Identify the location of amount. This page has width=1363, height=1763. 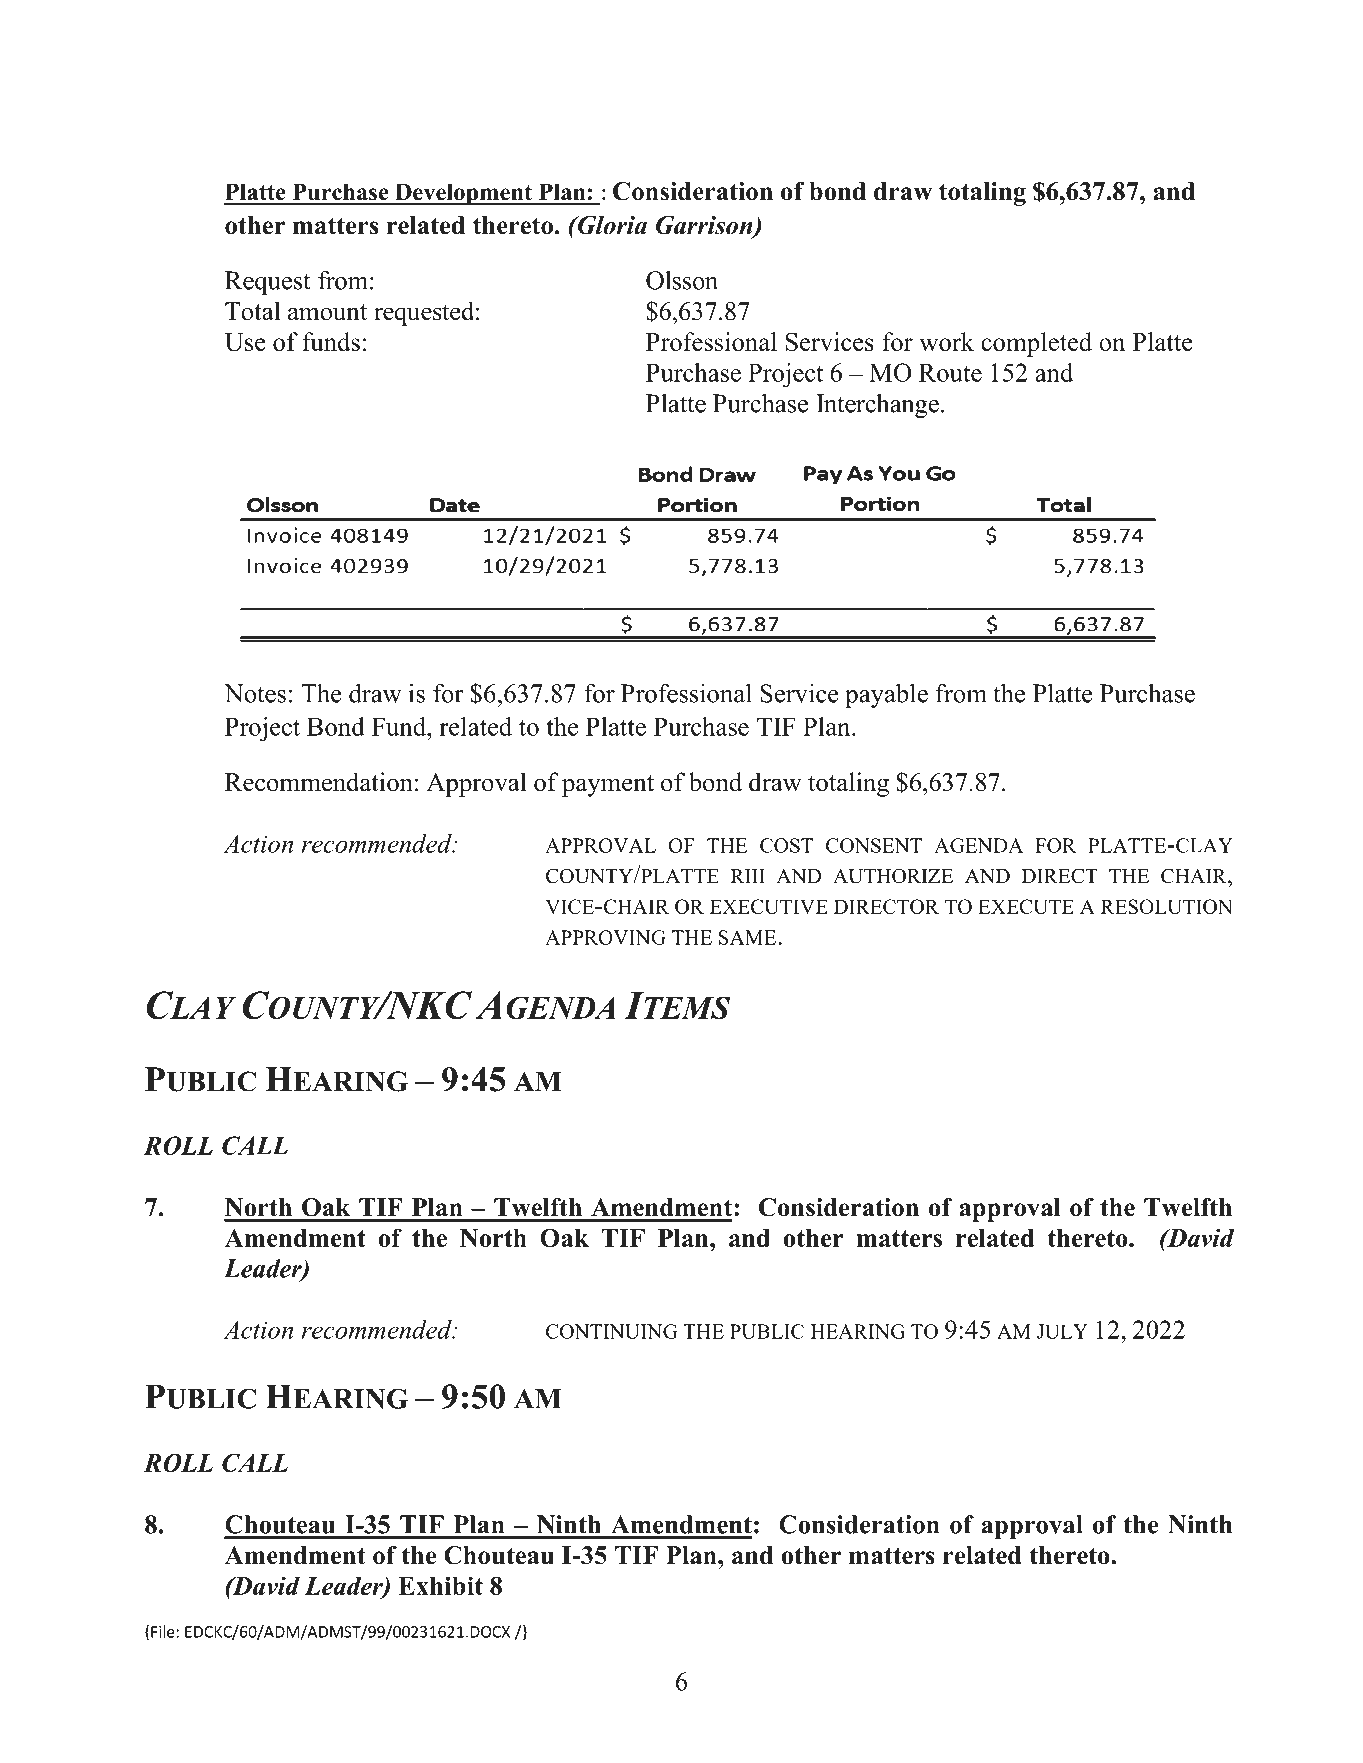
(327, 312).
